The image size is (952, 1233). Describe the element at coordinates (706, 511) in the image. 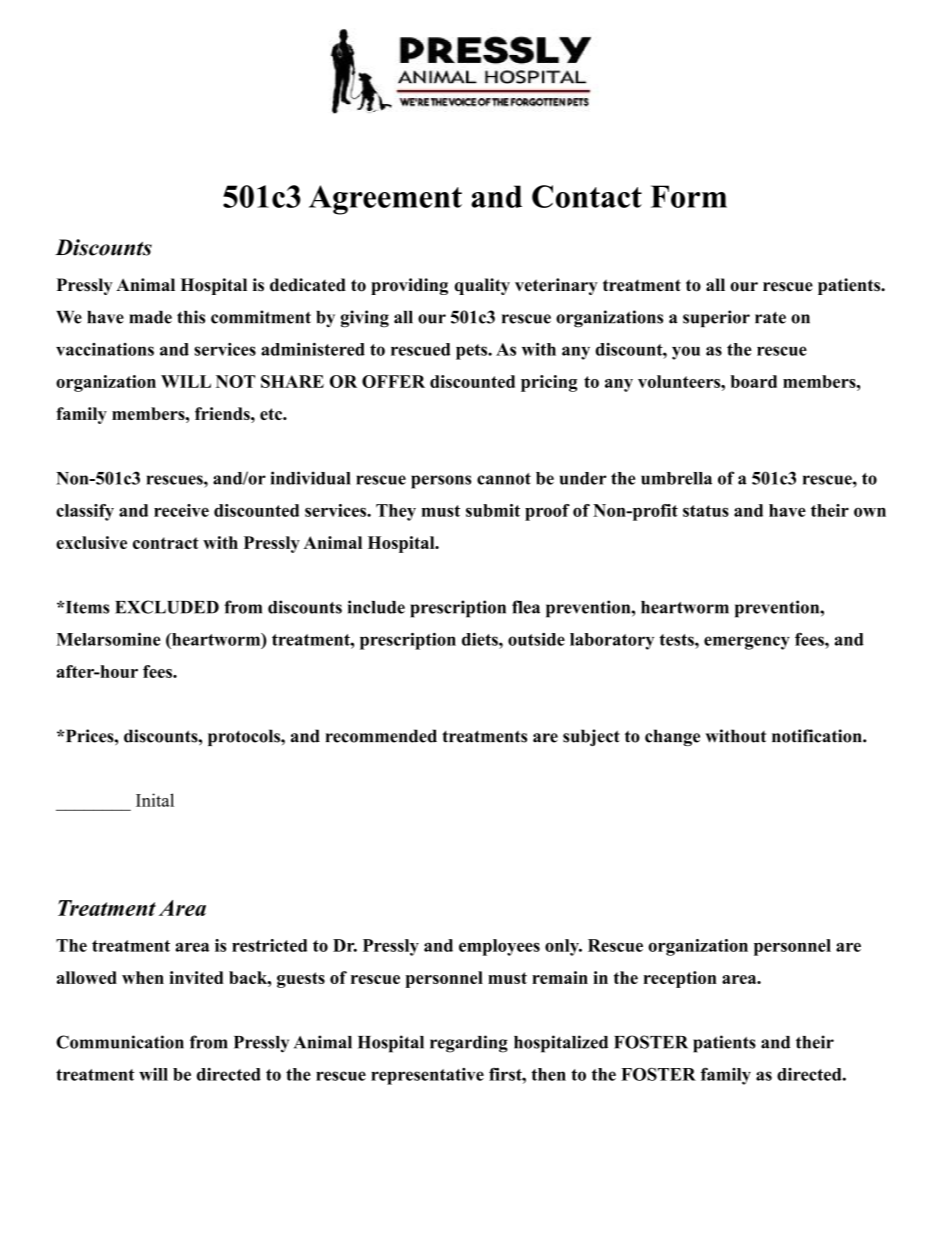

I see `status` at that location.
